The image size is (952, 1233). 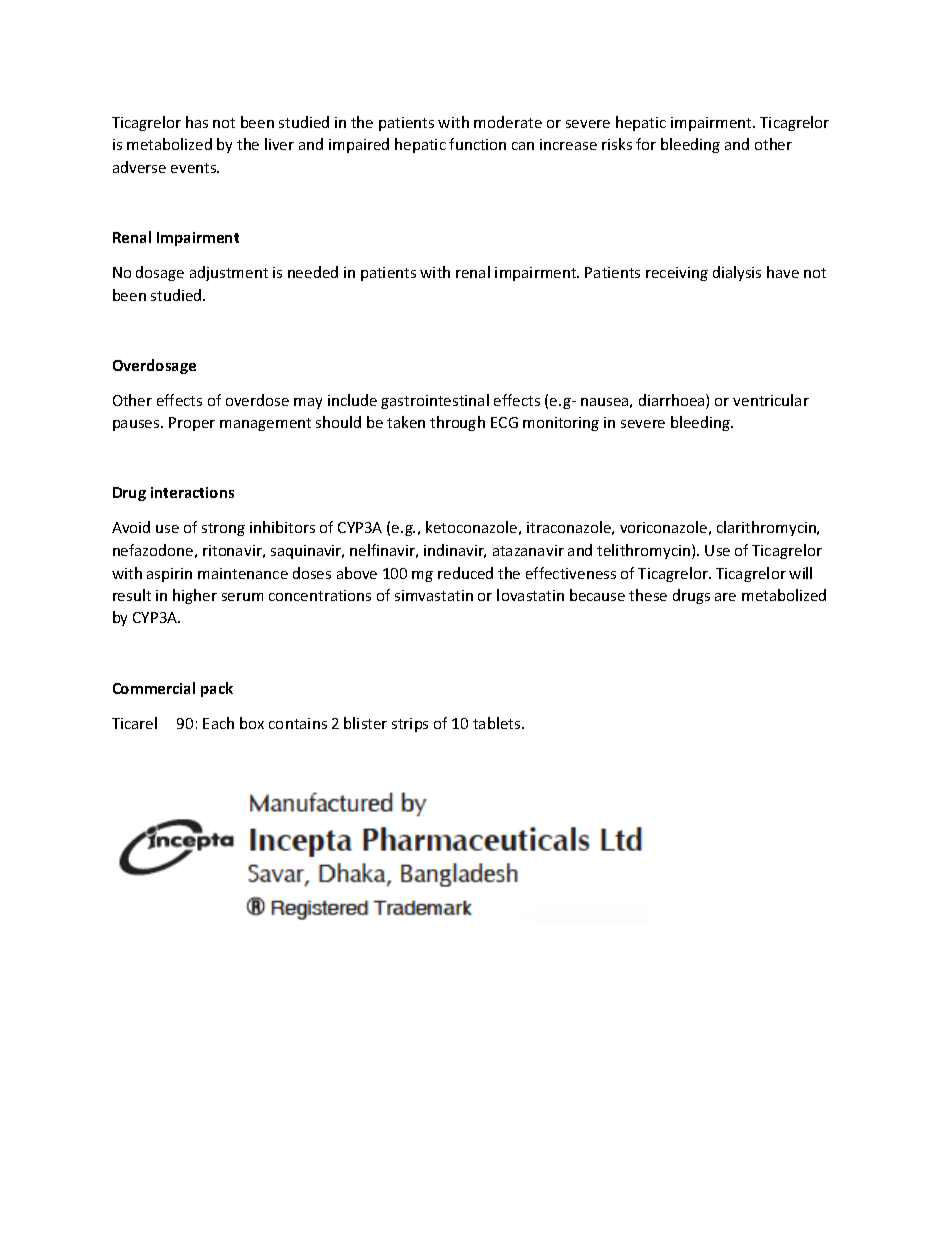 What do you see at coordinates (313, 272) in the image?
I see `needed` at bounding box center [313, 272].
